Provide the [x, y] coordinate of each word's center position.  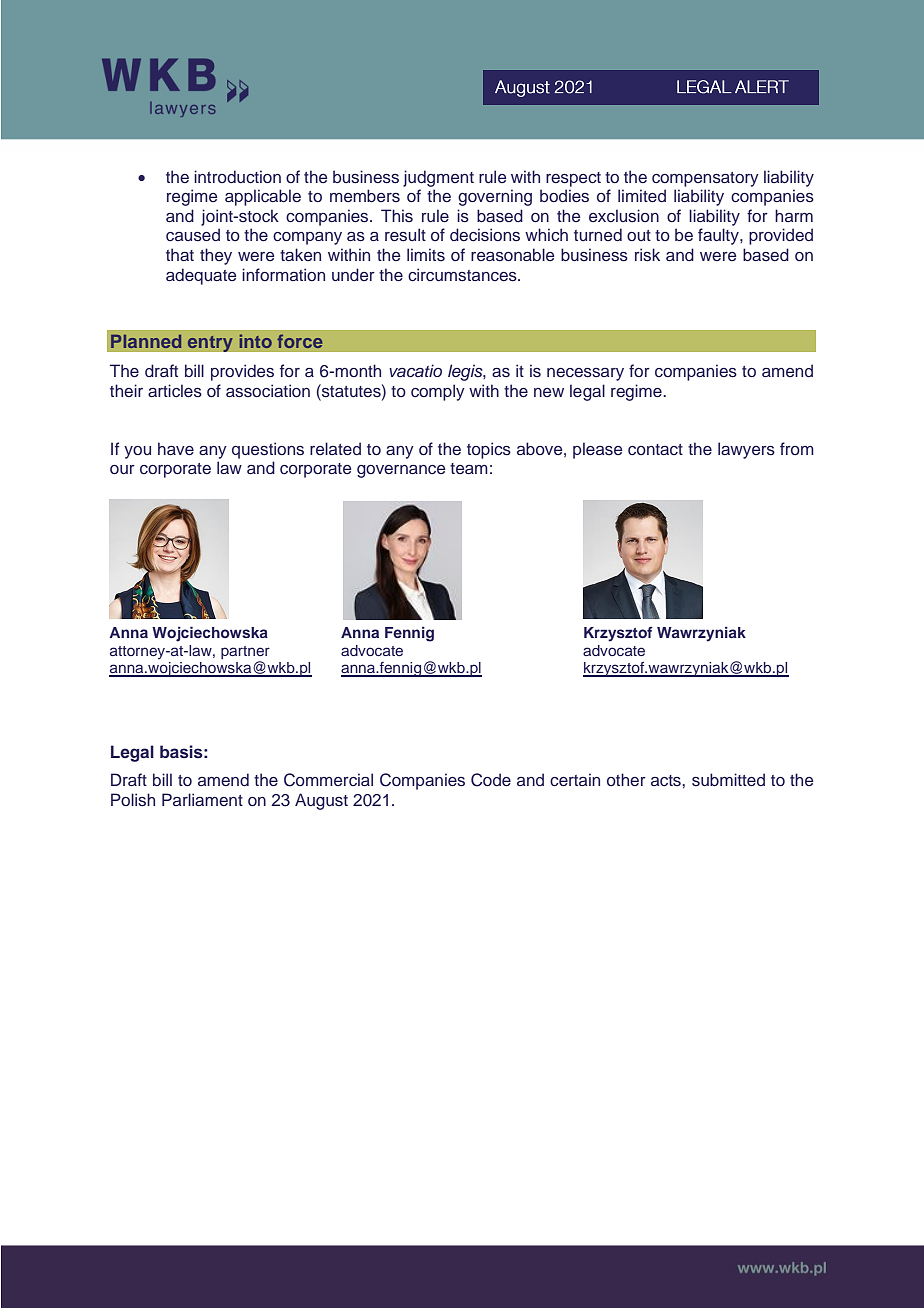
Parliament [202, 799]
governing [495, 197]
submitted [728, 779]
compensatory [705, 179]
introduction [237, 177]
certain [575, 780]
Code [491, 780]
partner [245, 652]
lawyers [746, 450]
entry [210, 343]
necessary [585, 374]
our [122, 469]
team [469, 468]
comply [438, 392]
